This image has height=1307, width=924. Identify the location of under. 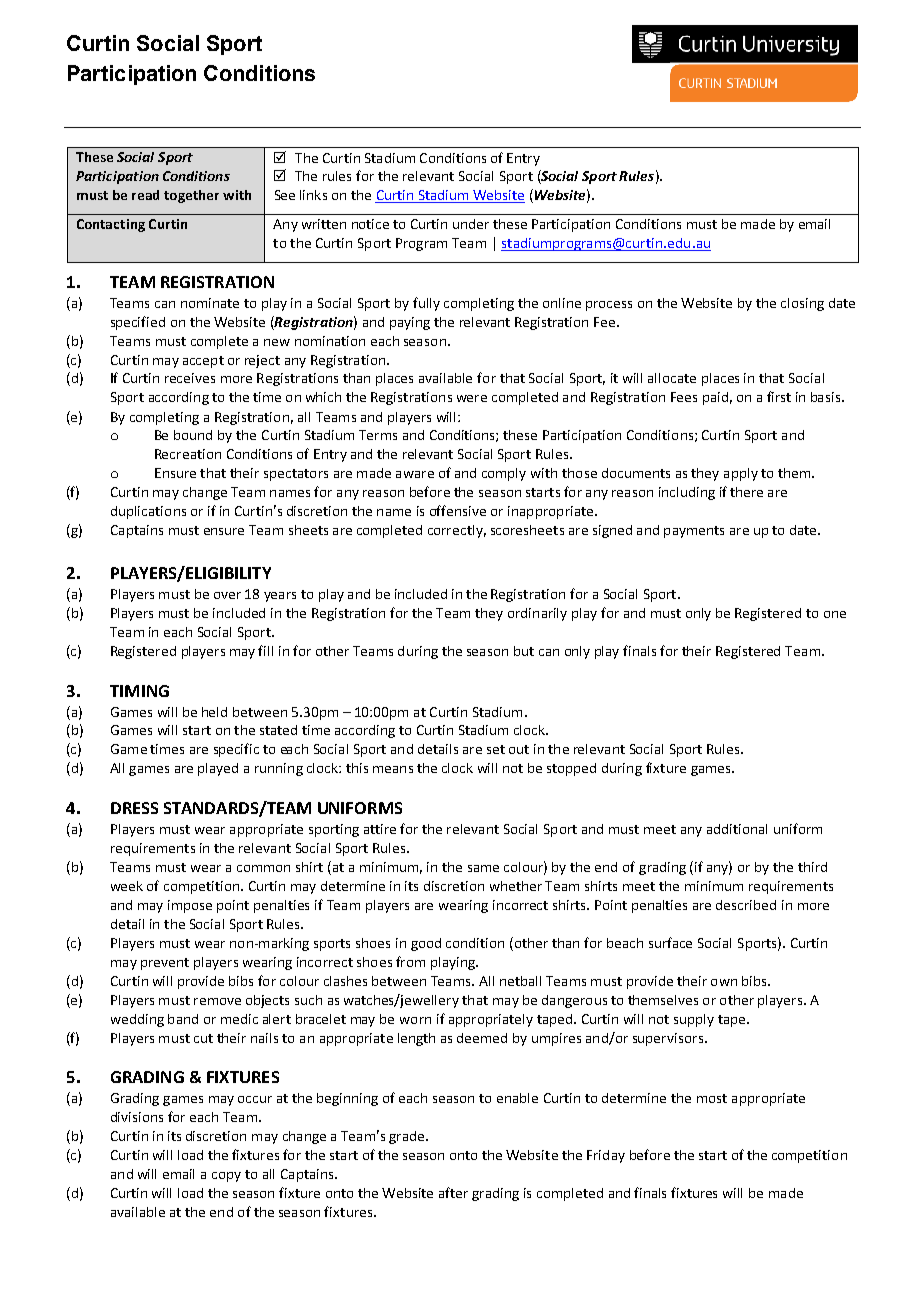
(471, 224).
